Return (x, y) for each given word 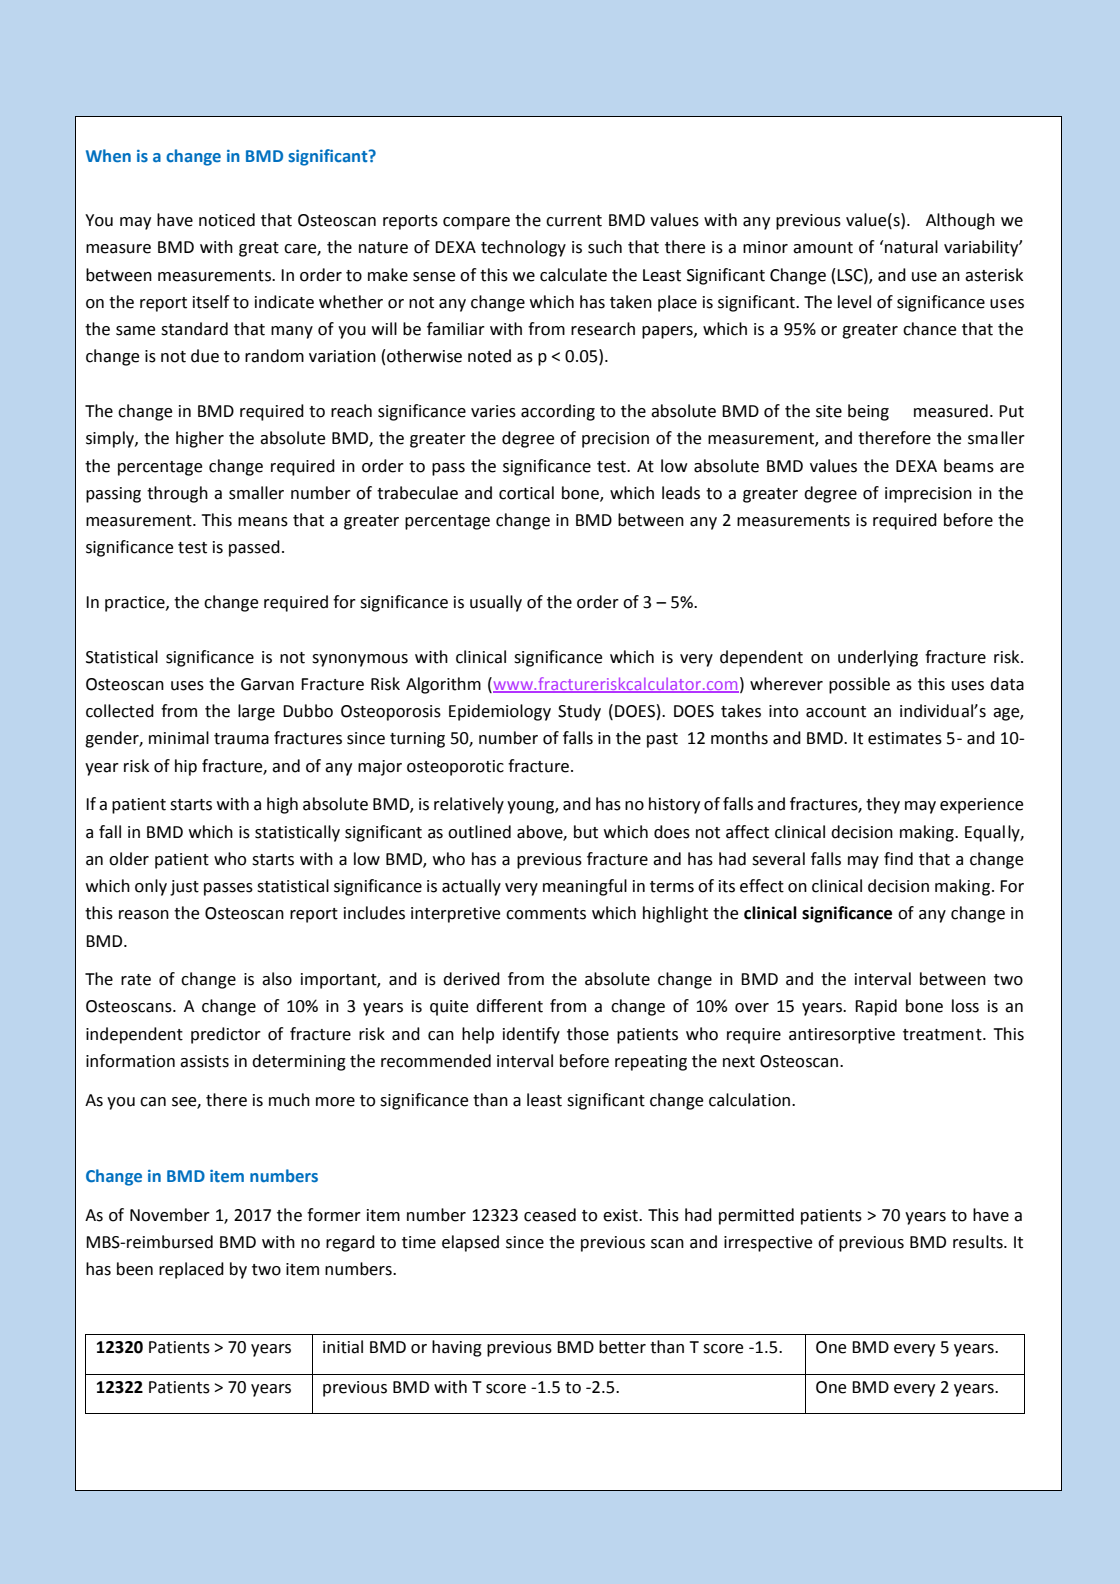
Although (960, 221)
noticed (227, 220)
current (574, 221)
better (622, 1347)
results (979, 1242)
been (135, 1269)
